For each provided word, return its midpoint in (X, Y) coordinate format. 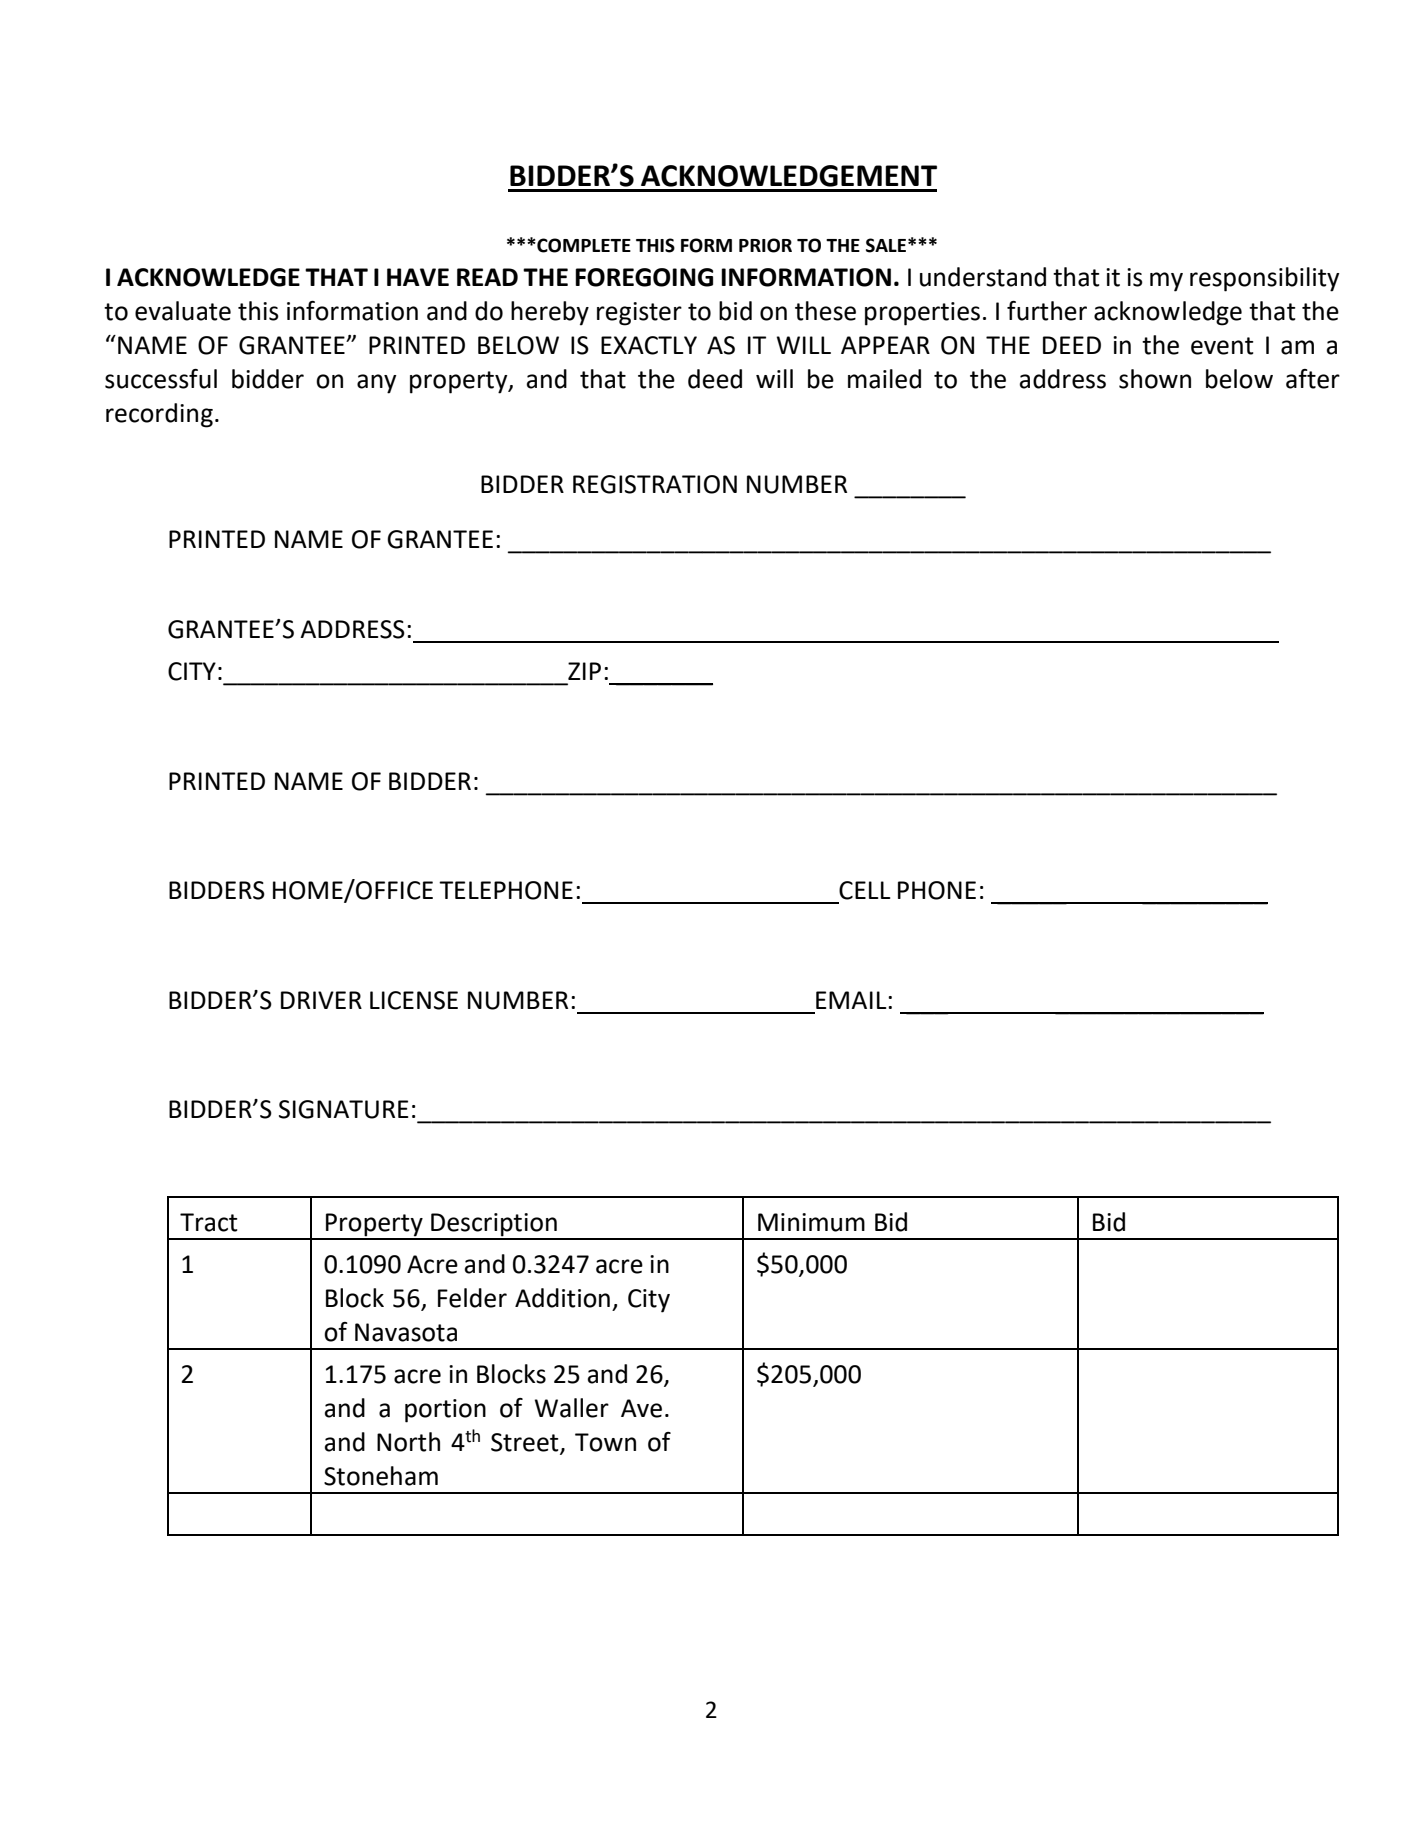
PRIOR (765, 245)
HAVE (418, 277)
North (408, 1442)
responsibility (1265, 279)
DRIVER (321, 1000)
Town (605, 1442)
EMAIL (852, 1000)
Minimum (811, 1222)
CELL (865, 890)
